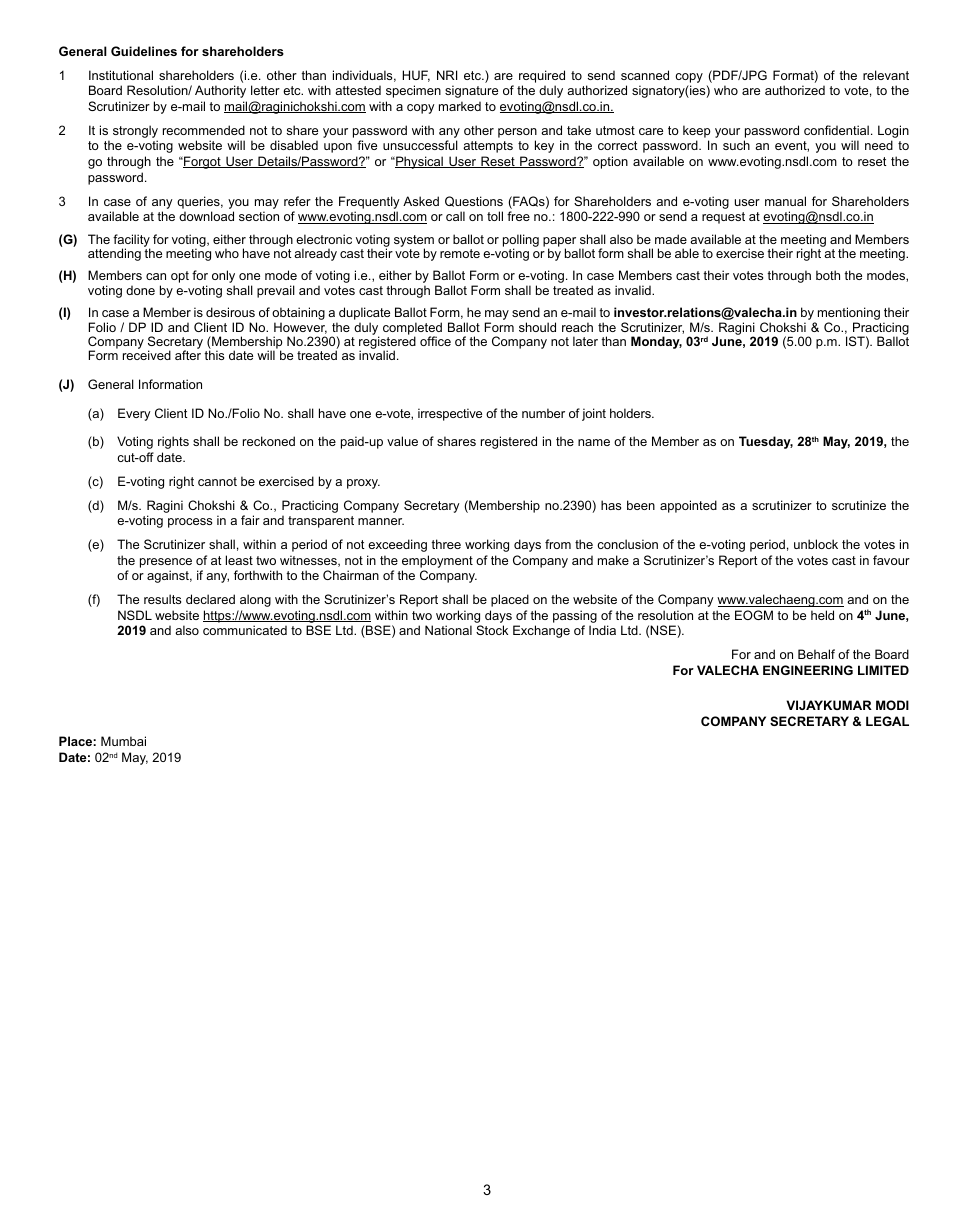  I want to click on Exchange, so click(541, 631).
